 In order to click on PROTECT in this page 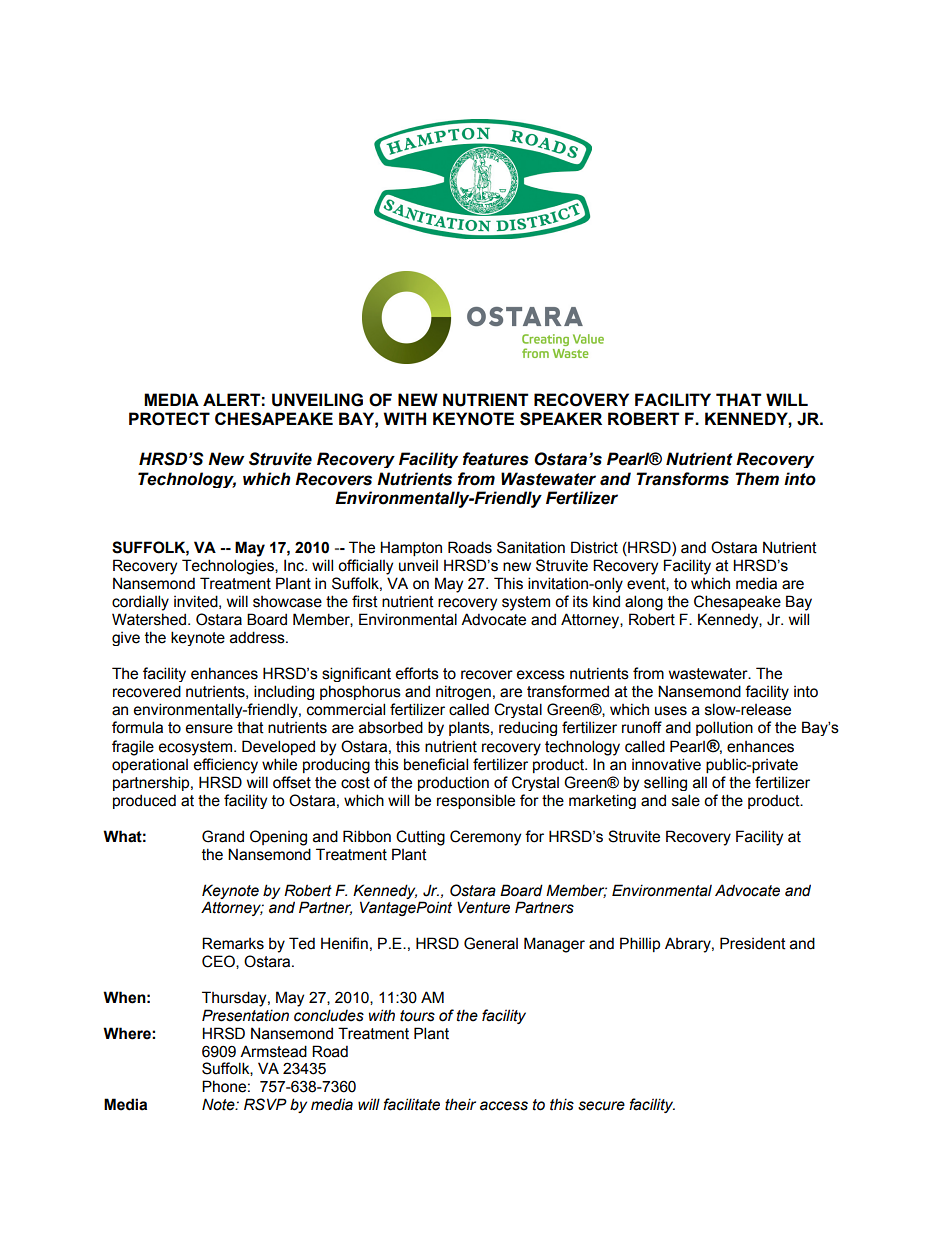, I will do `click(169, 419)`.
